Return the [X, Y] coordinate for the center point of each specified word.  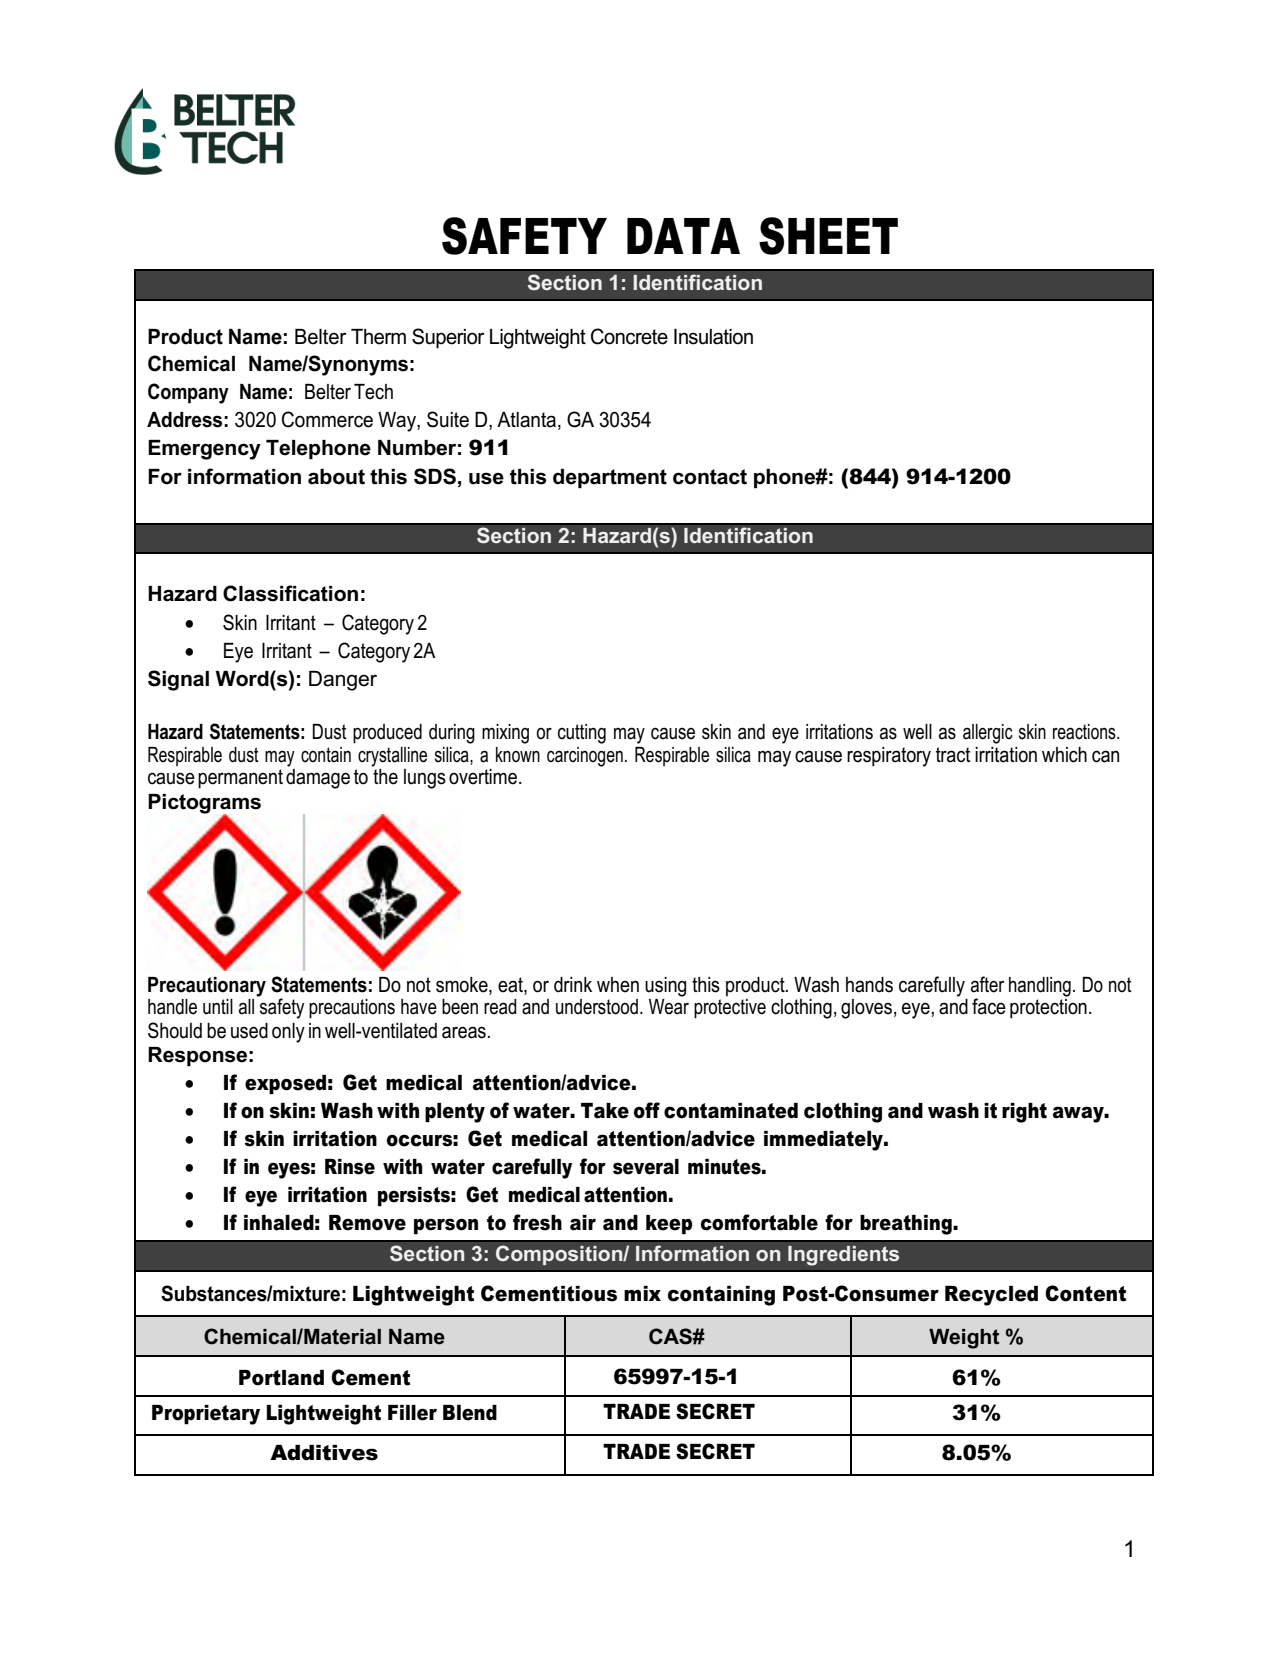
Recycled [991, 1296]
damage [318, 779]
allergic [988, 734]
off [647, 1110]
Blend [470, 1413]
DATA [683, 236]
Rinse [350, 1167]
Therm [378, 337]
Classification [290, 593]
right [1024, 1113]
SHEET [828, 236]
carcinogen [585, 757]
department [610, 479]
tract [953, 755]
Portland [281, 1378]
